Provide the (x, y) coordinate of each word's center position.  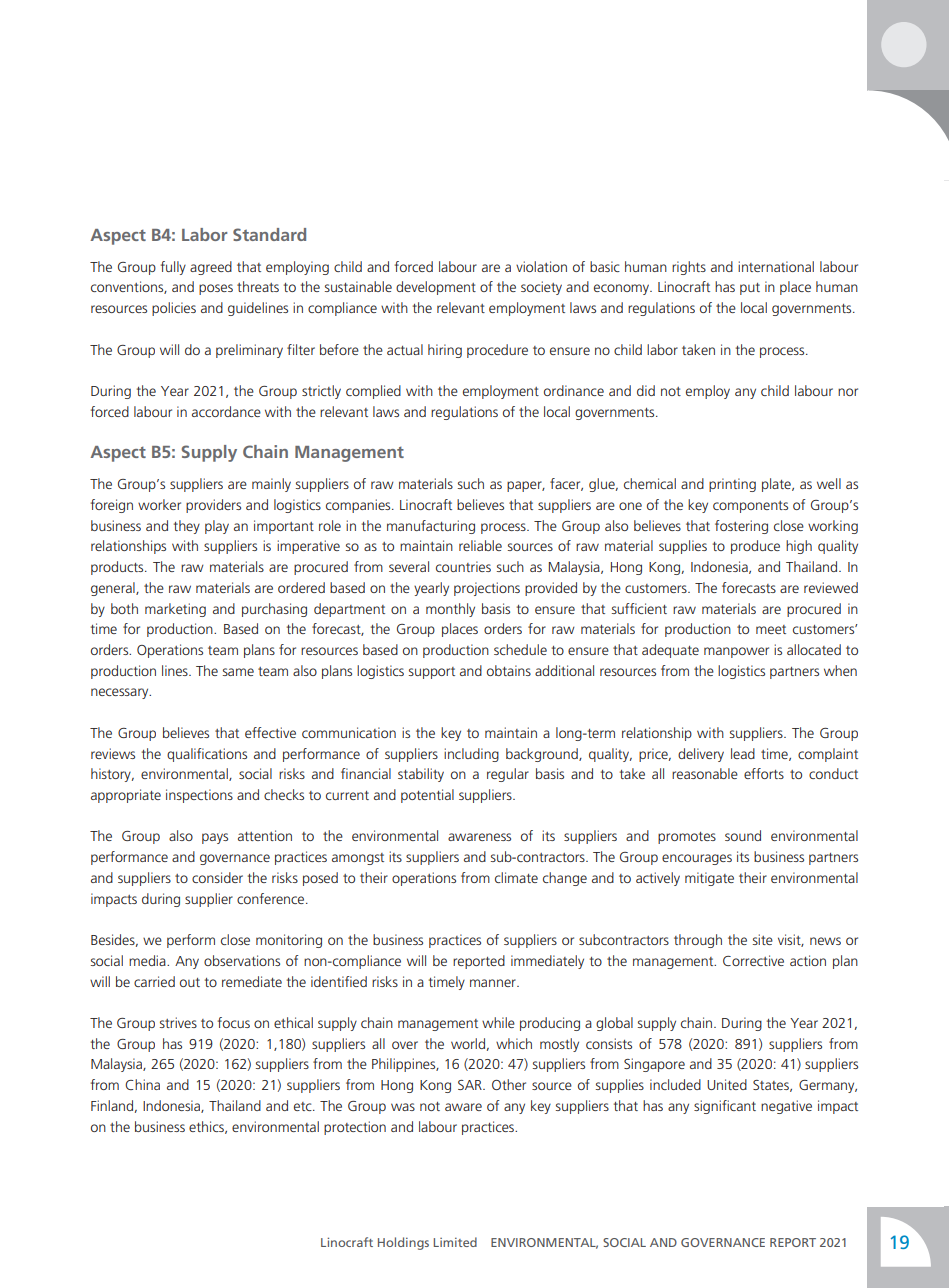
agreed (211, 268)
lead (743, 753)
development (436, 288)
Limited (455, 1242)
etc (304, 1106)
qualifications (207, 755)
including (471, 755)
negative (786, 1107)
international (776, 266)
